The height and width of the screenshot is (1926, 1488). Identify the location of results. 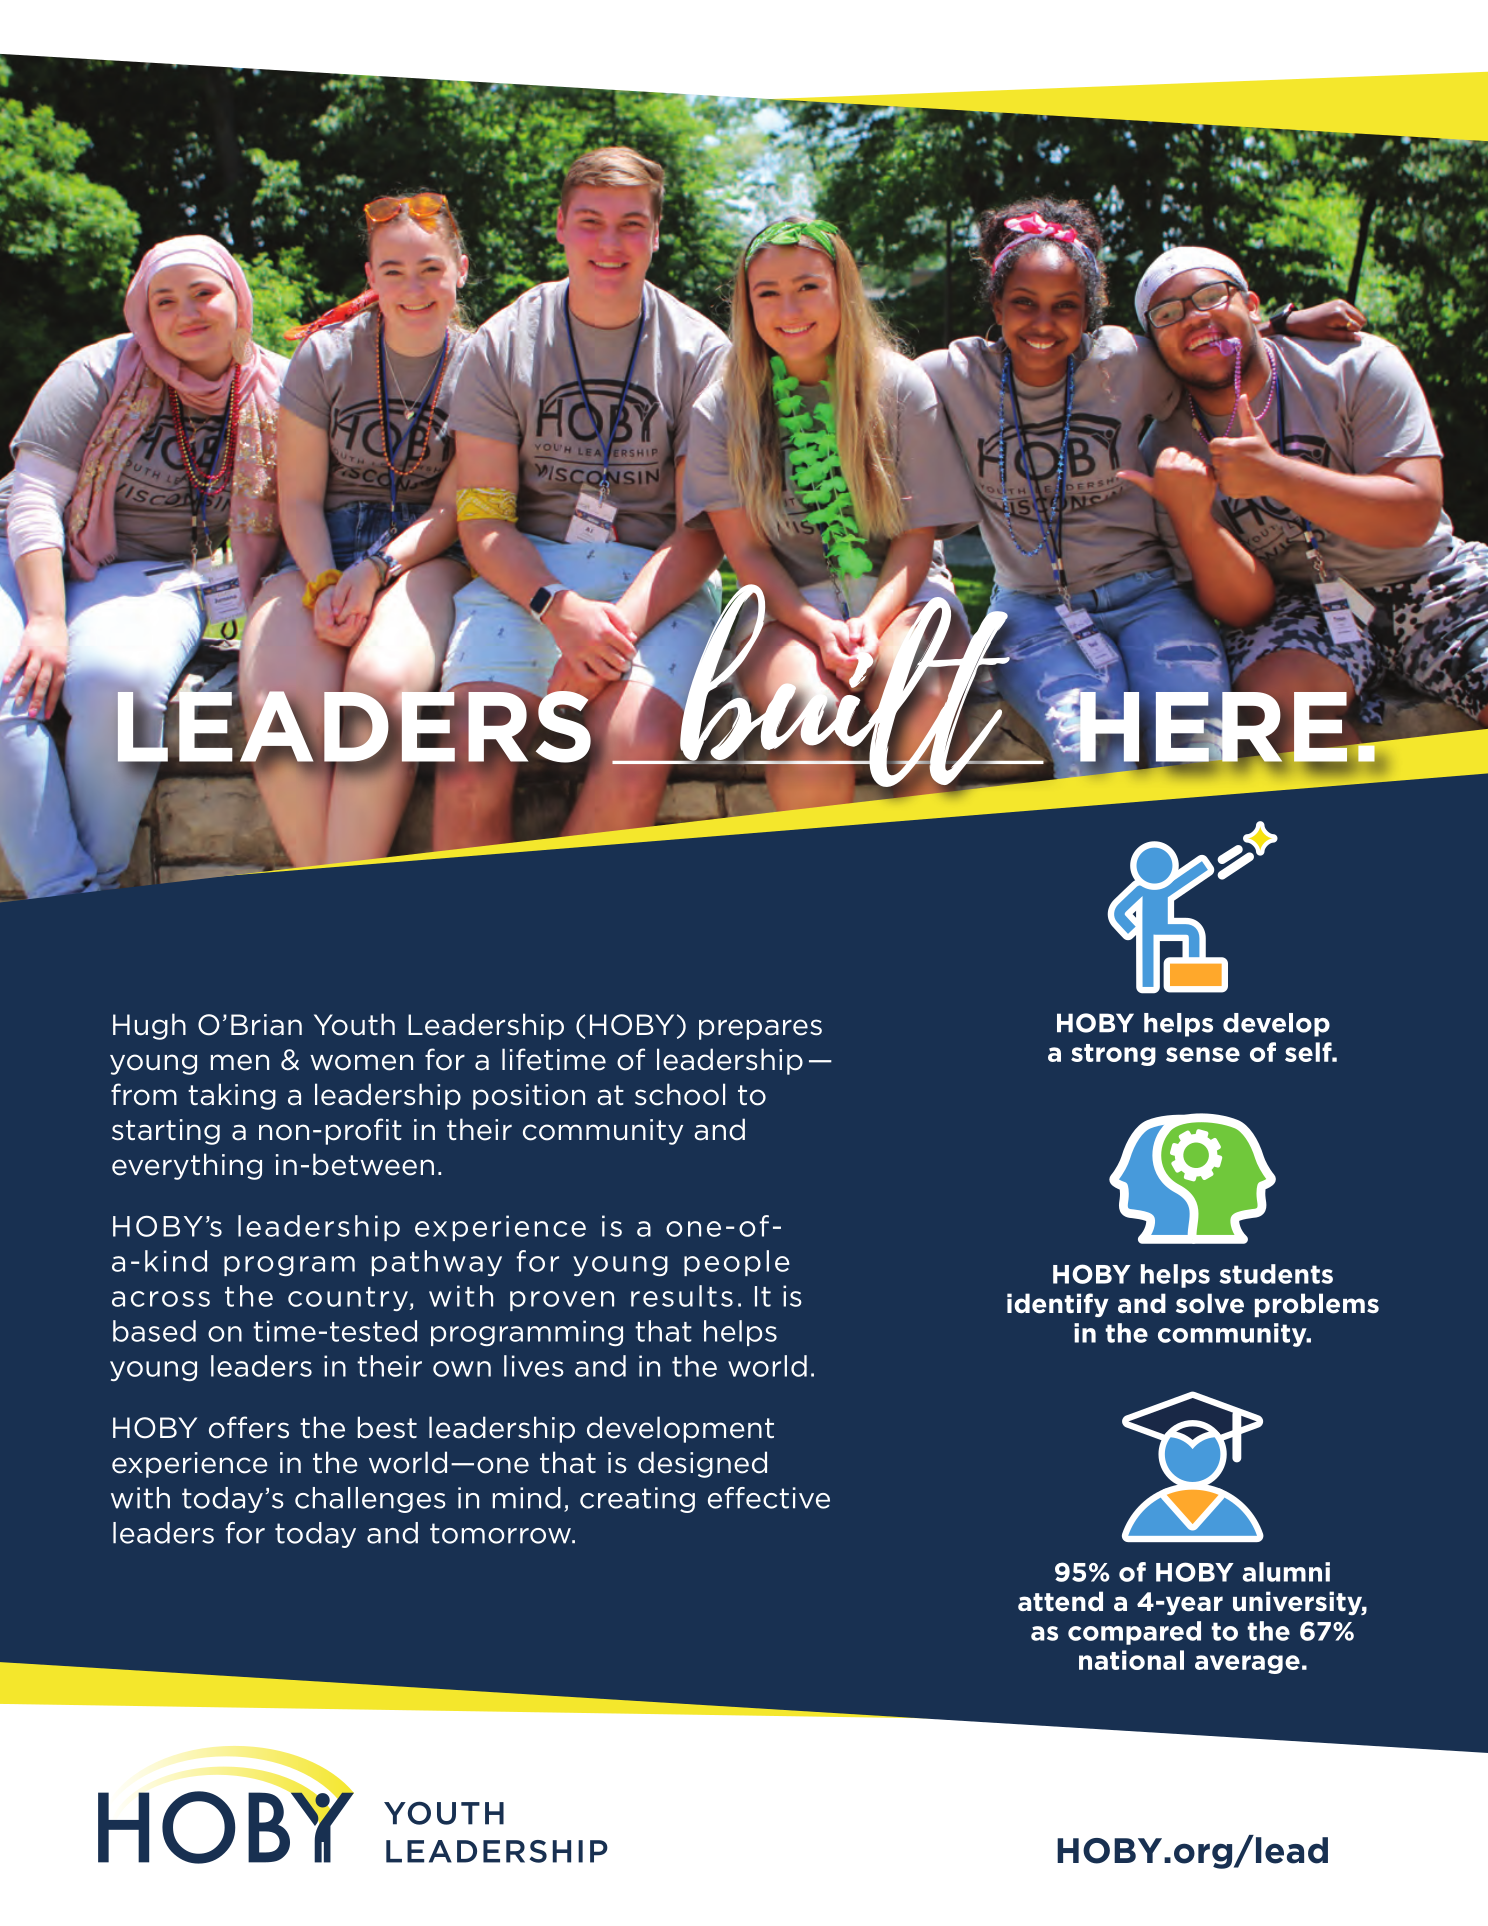
(682, 1296).
